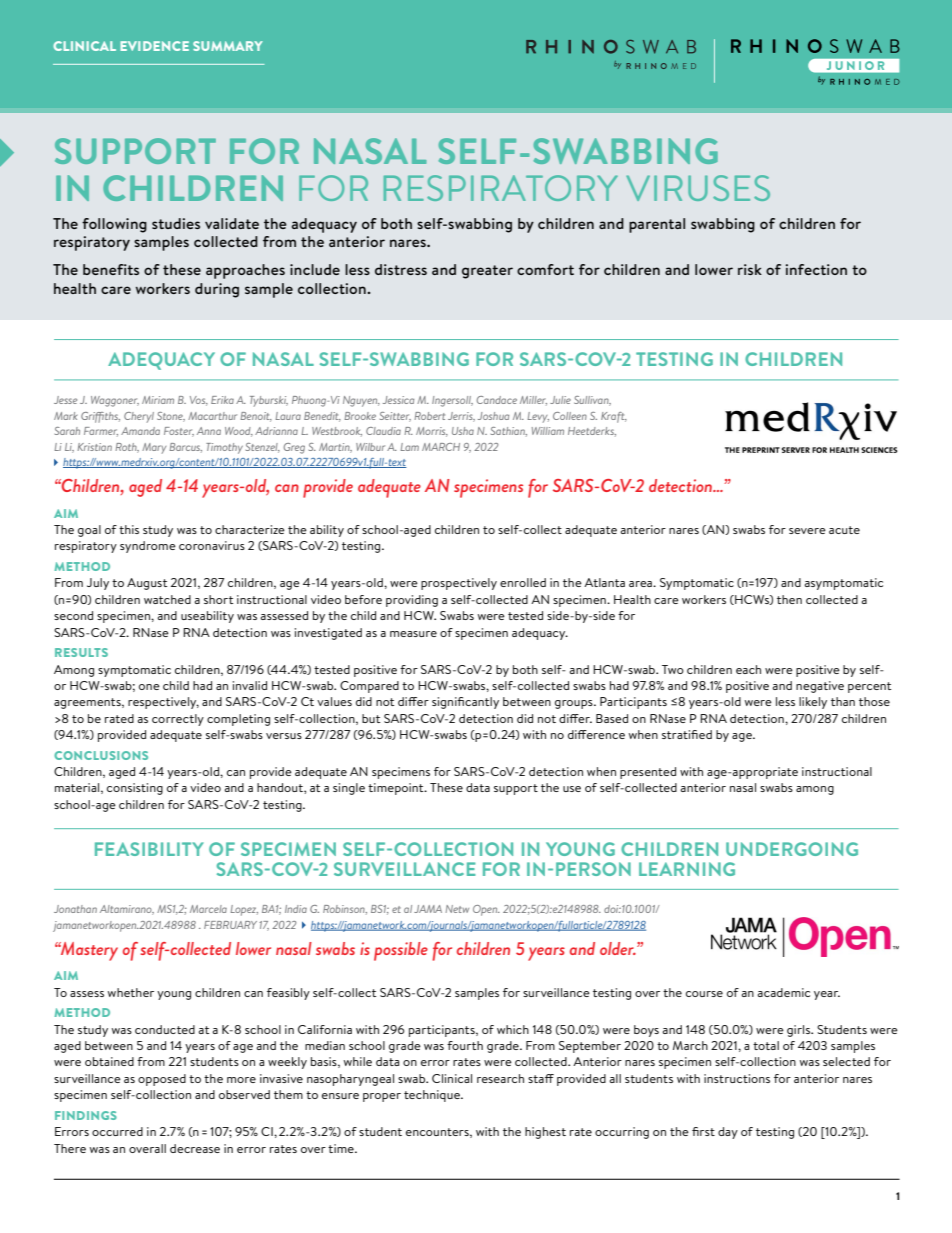 The image size is (952, 1233). What do you see at coordinates (433, 1096) in the screenshot?
I see `technique` at bounding box center [433, 1096].
